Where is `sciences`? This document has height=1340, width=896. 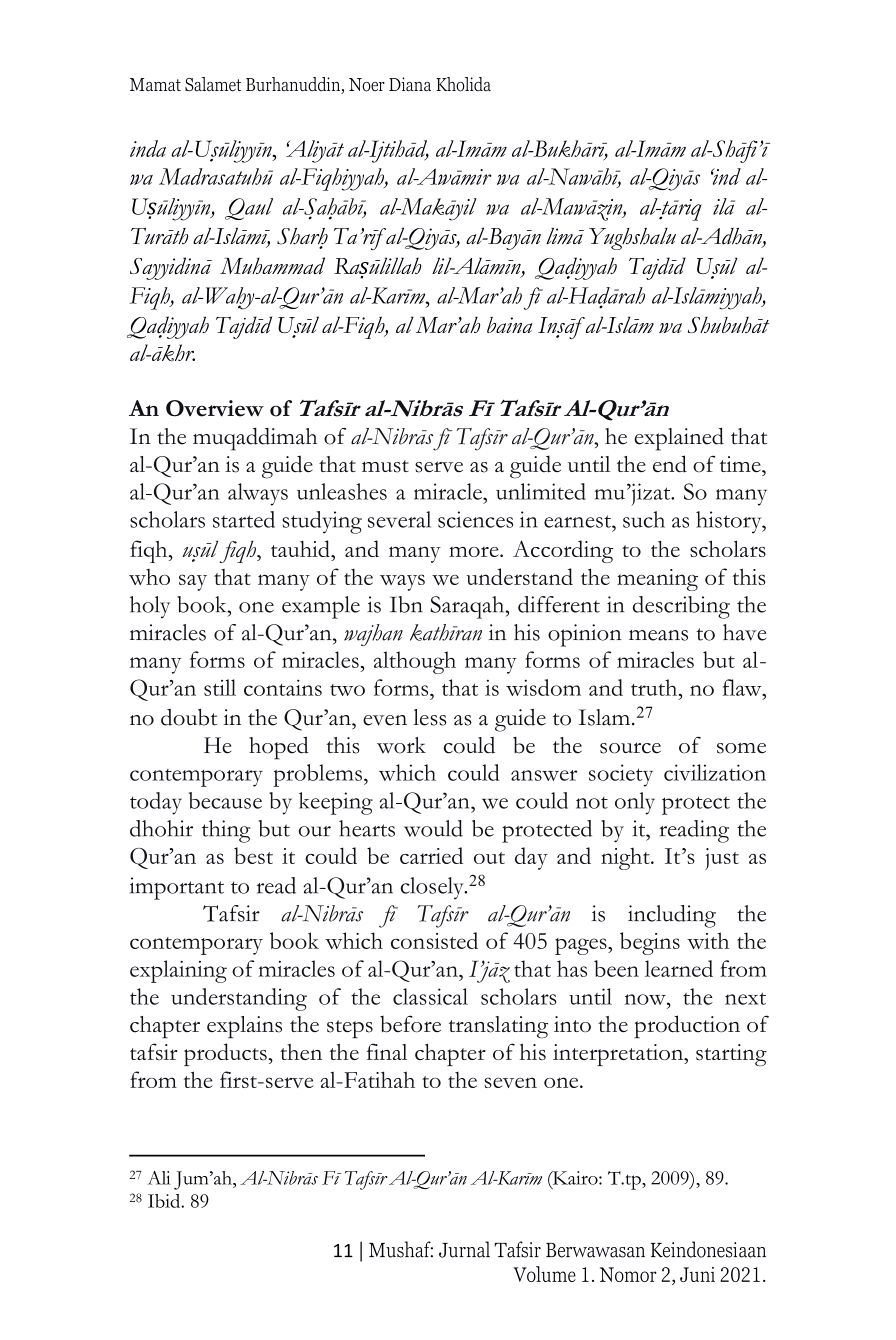
sciences is located at coordinates (475, 519).
